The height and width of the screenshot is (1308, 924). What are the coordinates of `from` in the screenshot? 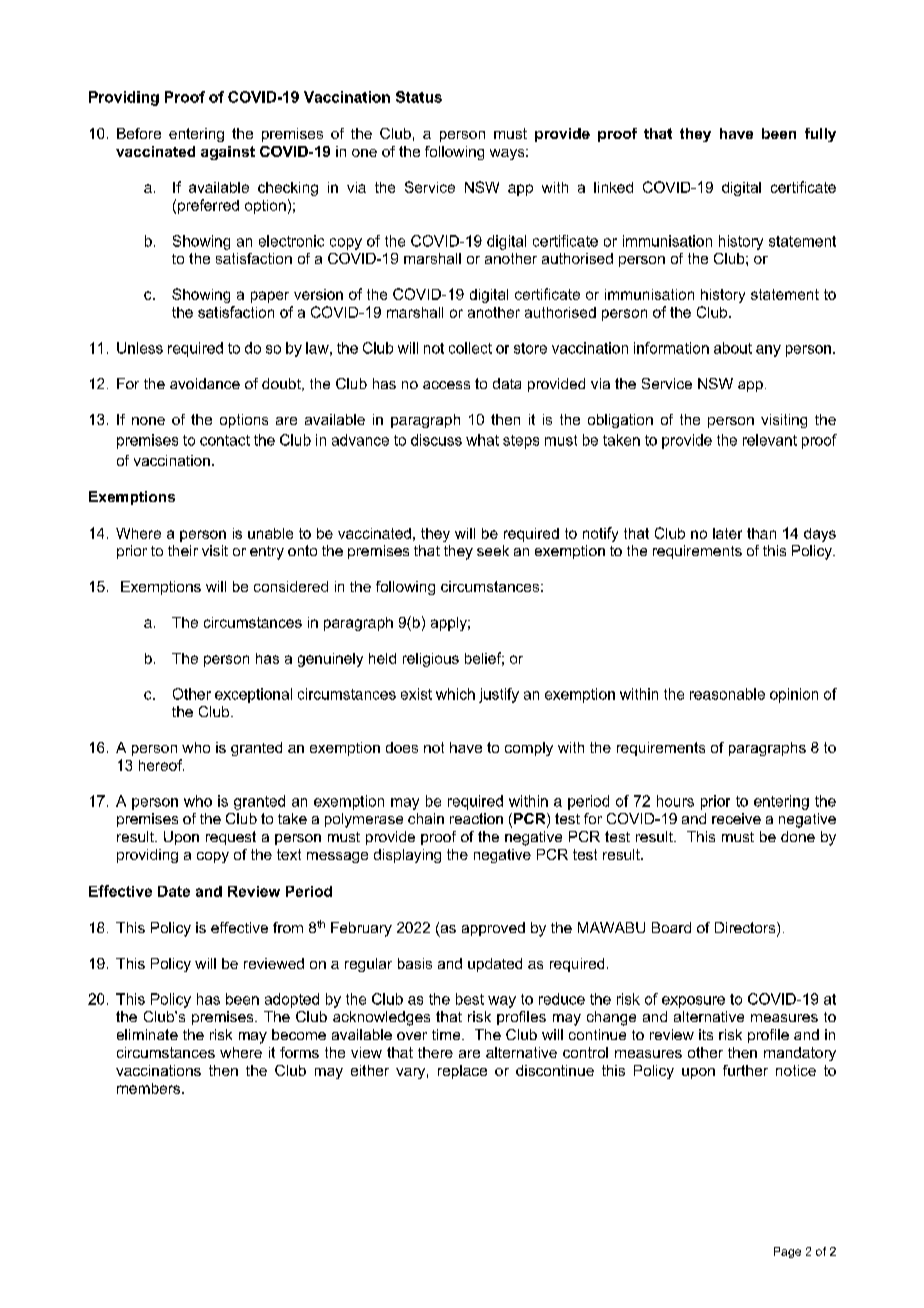 It's located at (288, 927).
